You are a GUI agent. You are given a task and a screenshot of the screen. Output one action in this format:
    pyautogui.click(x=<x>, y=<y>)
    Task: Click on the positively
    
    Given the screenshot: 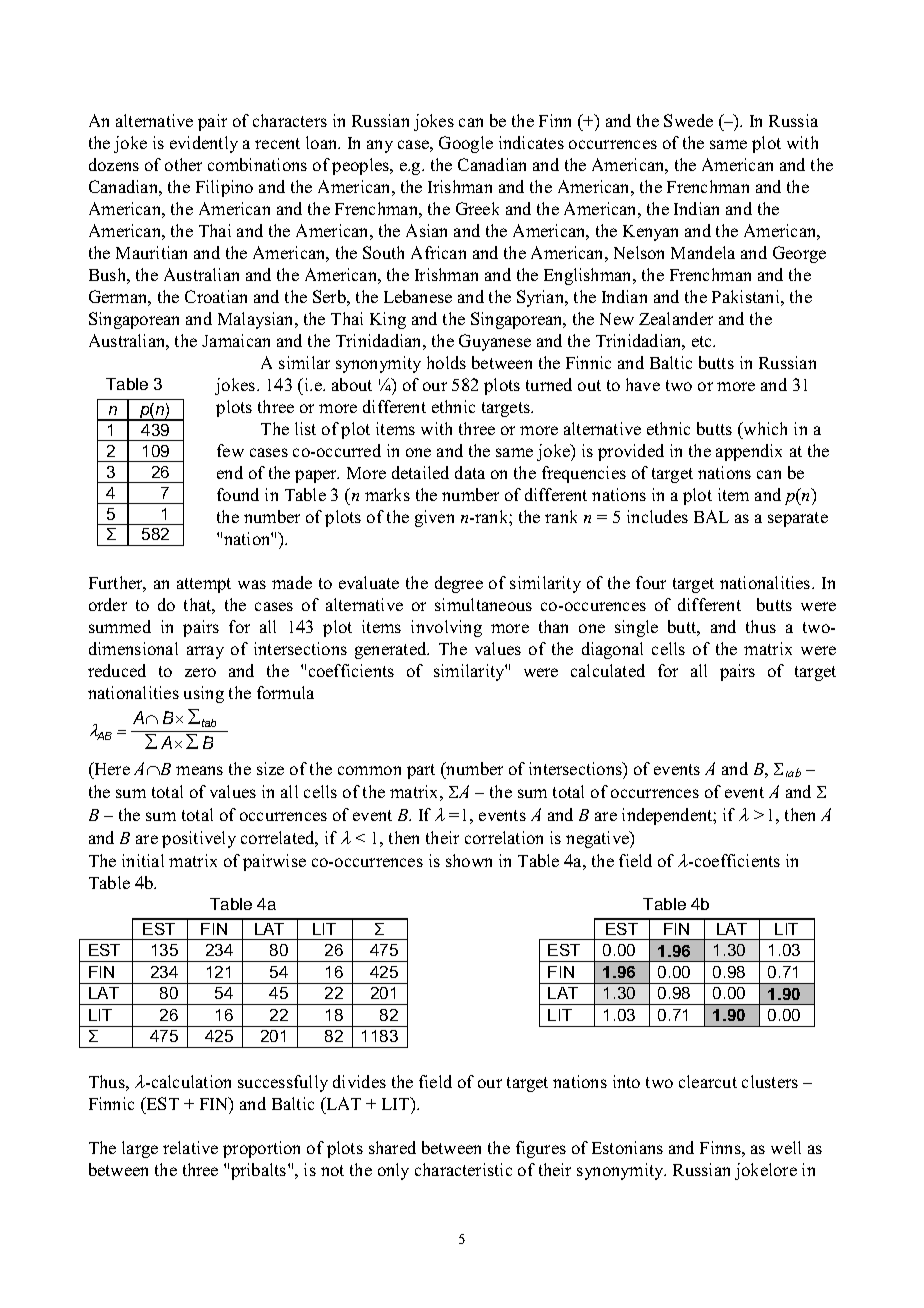 What is the action you would take?
    pyautogui.click(x=199, y=839)
